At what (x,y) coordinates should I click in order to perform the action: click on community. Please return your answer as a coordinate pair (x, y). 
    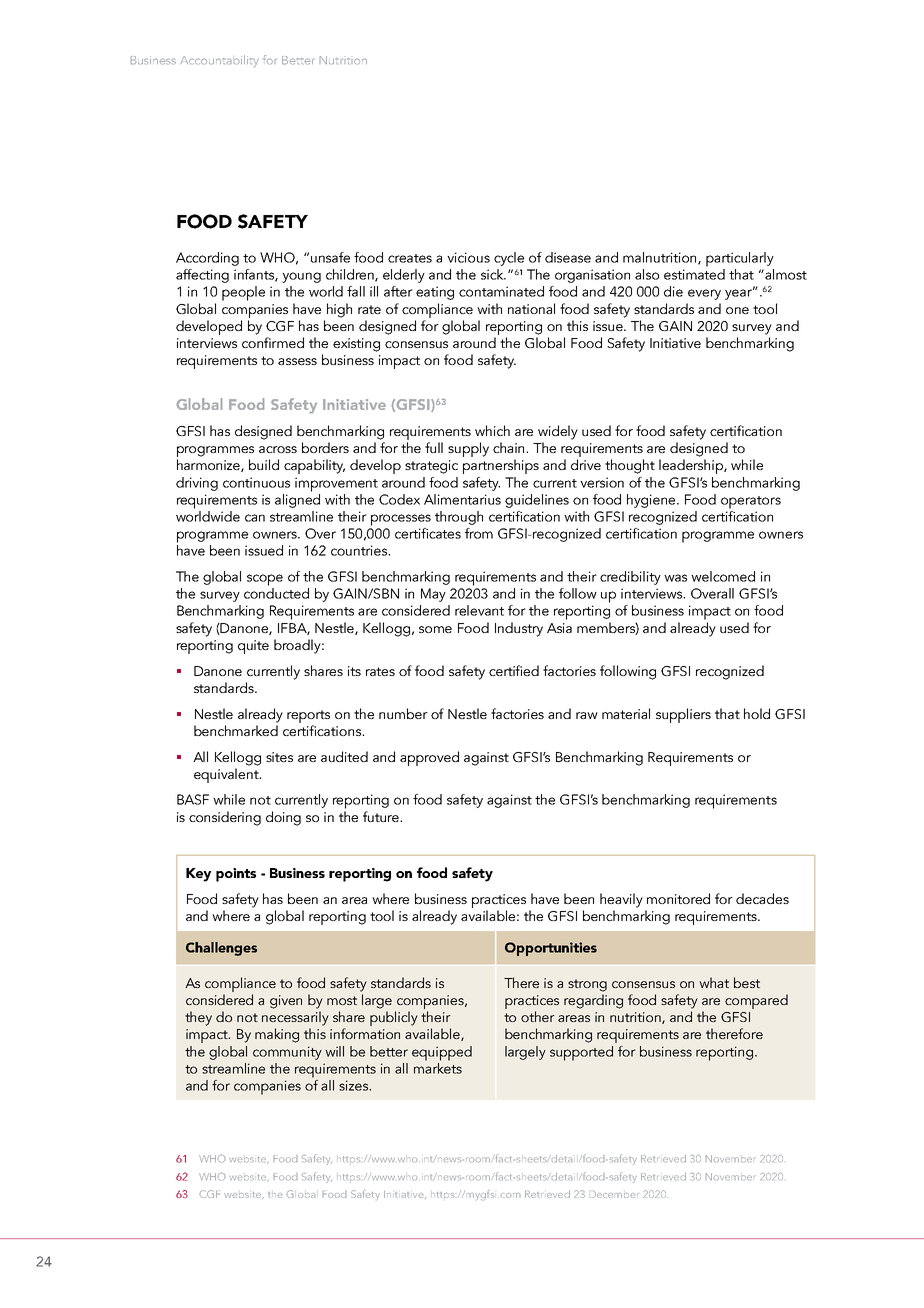
    Looking at the image, I should click on (287, 1053).
